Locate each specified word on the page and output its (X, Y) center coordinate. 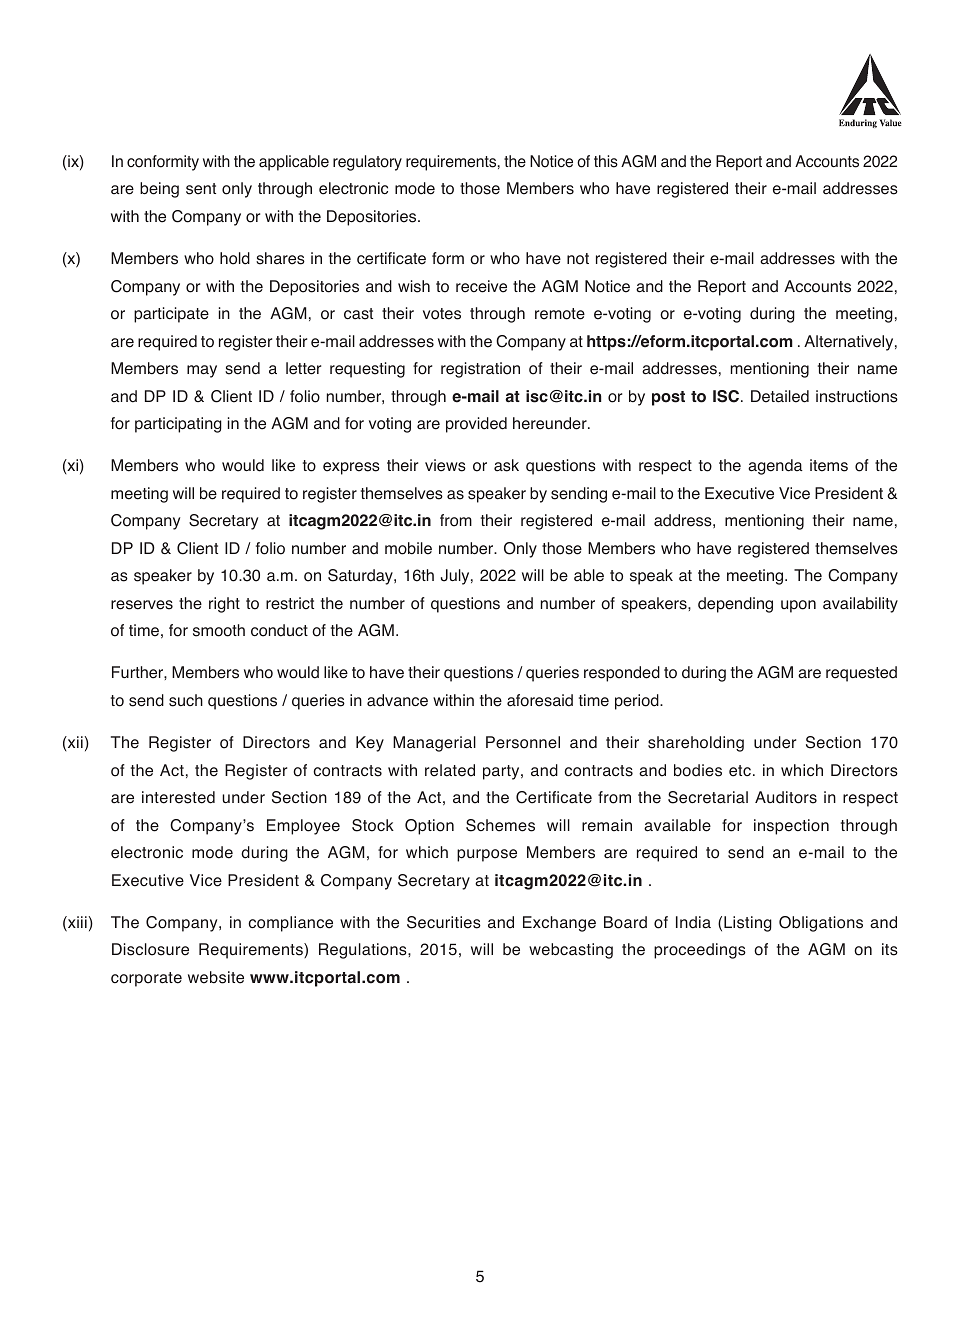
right (224, 605)
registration (480, 370)
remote (560, 314)
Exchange (559, 924)
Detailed (780, 396)
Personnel (523, 742)
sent (201, 189)
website (216, 977)
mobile (408, 548)
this (606, 161)
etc (740, 771)
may (202, 371)
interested (178, 797)
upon (798, 606)
